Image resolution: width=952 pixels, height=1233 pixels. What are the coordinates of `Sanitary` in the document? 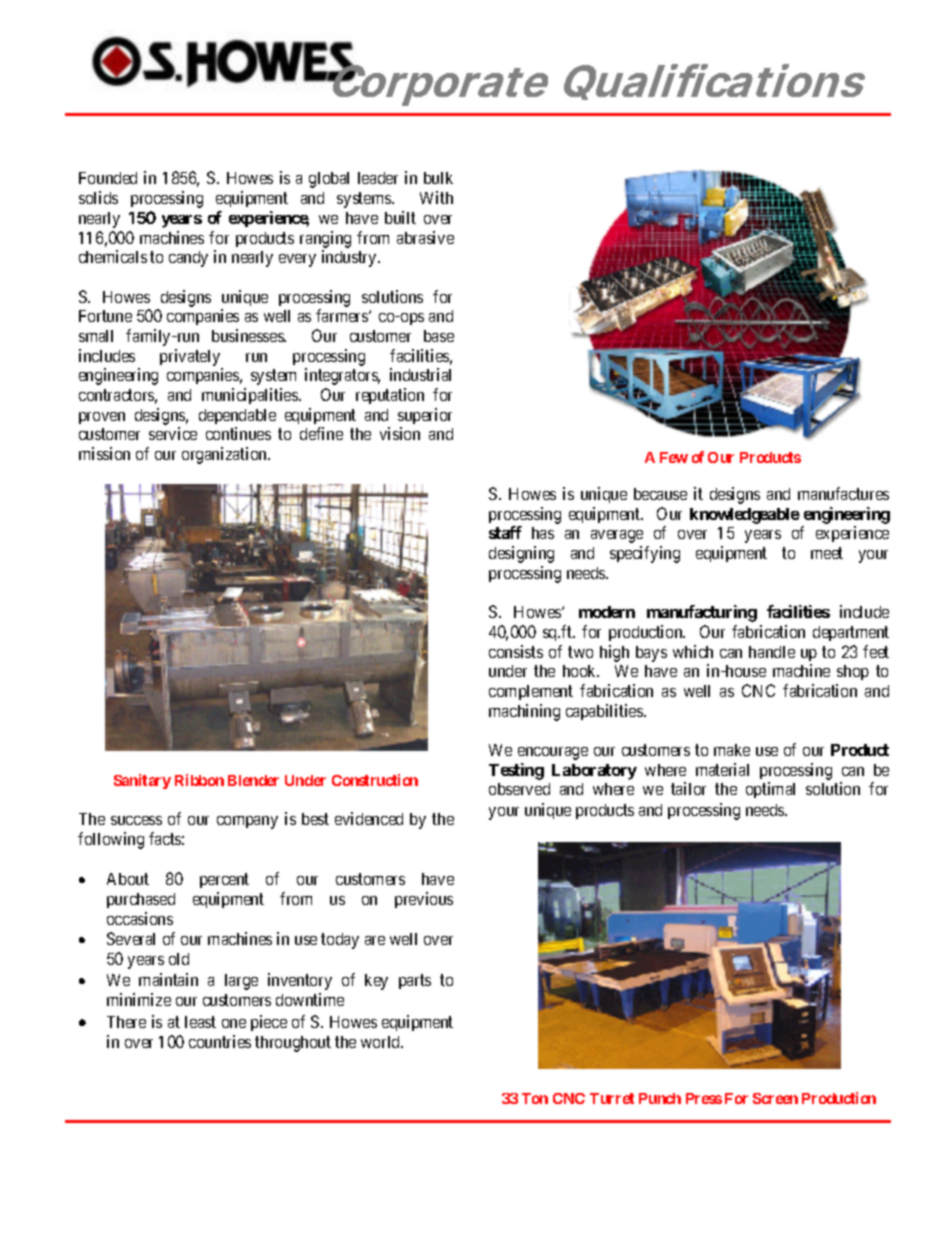 It's located at (142, 781).
